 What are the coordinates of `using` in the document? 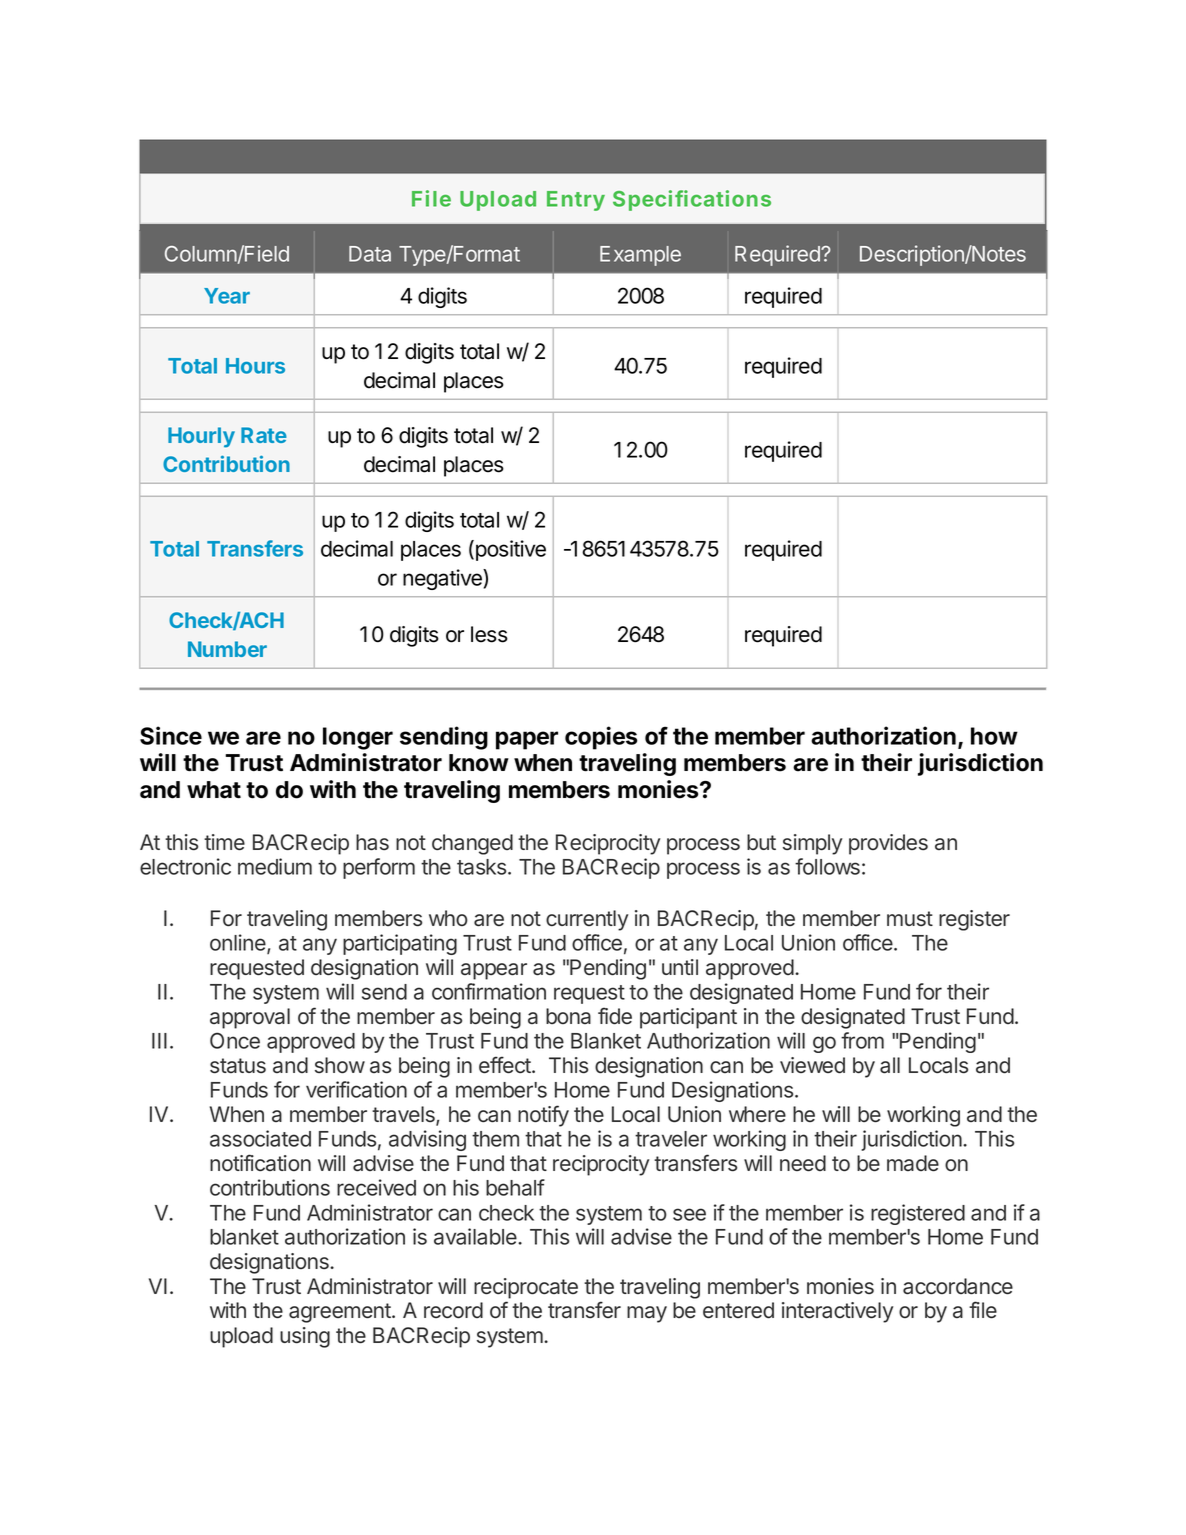 It's located at (305, 1337).
